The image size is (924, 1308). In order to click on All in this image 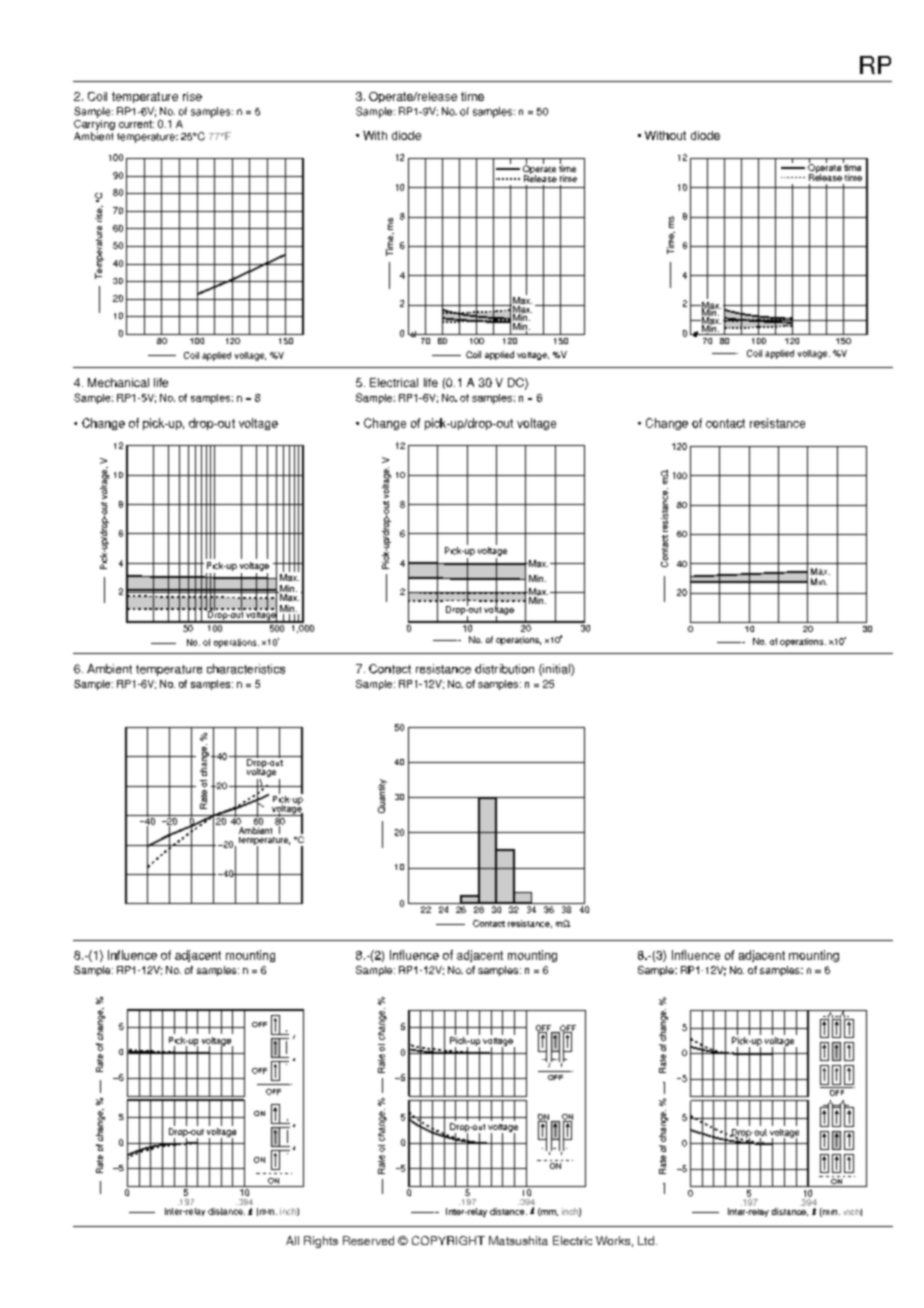, I will do `click(292, 1240)`.
